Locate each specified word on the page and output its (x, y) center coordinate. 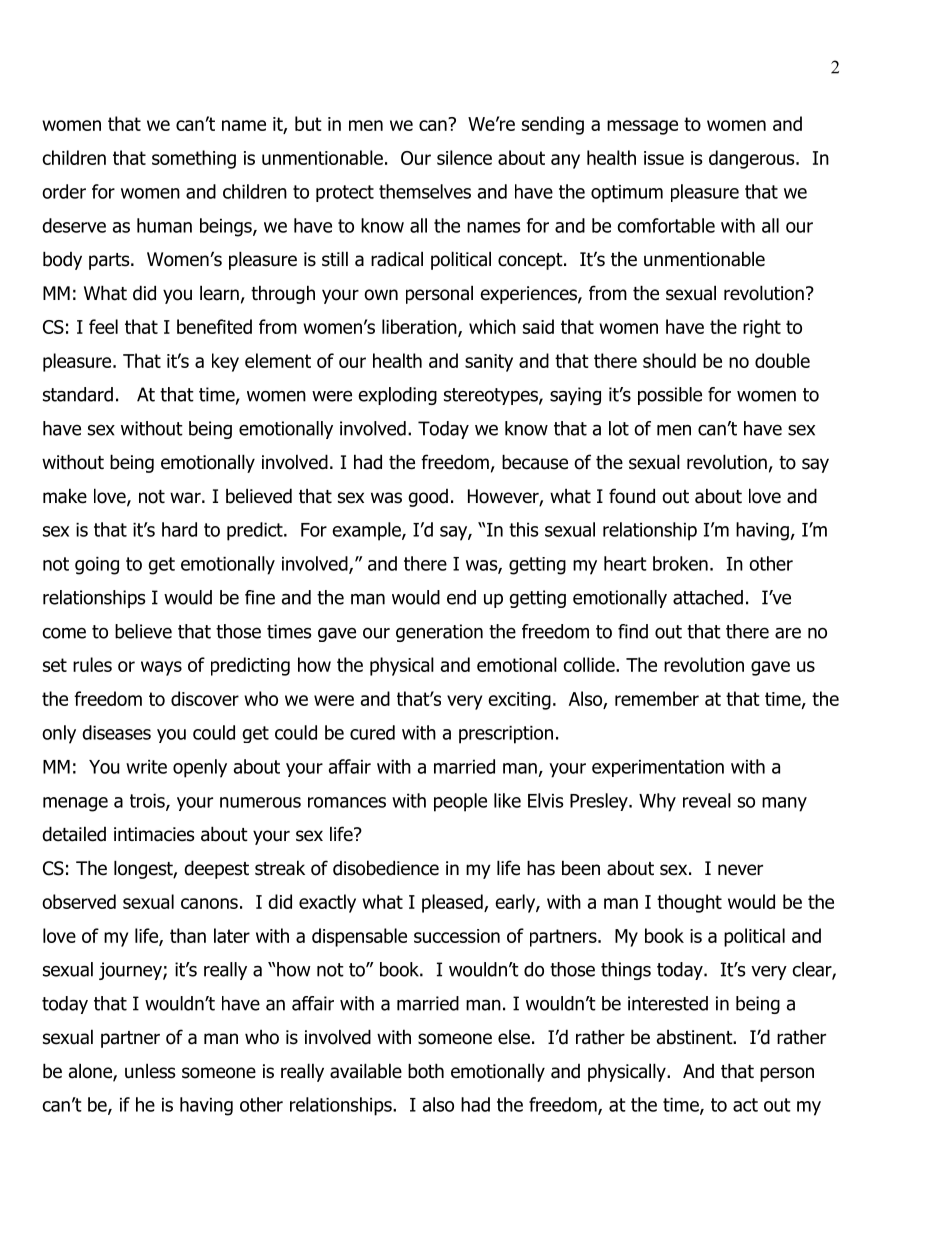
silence (464, 157)
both (426, 1071)
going (97, 566)
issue (664, 158)
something (194, 159)
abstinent (696, 1037)
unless (150, 1071)
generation (439, 633)
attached (708, 597)
